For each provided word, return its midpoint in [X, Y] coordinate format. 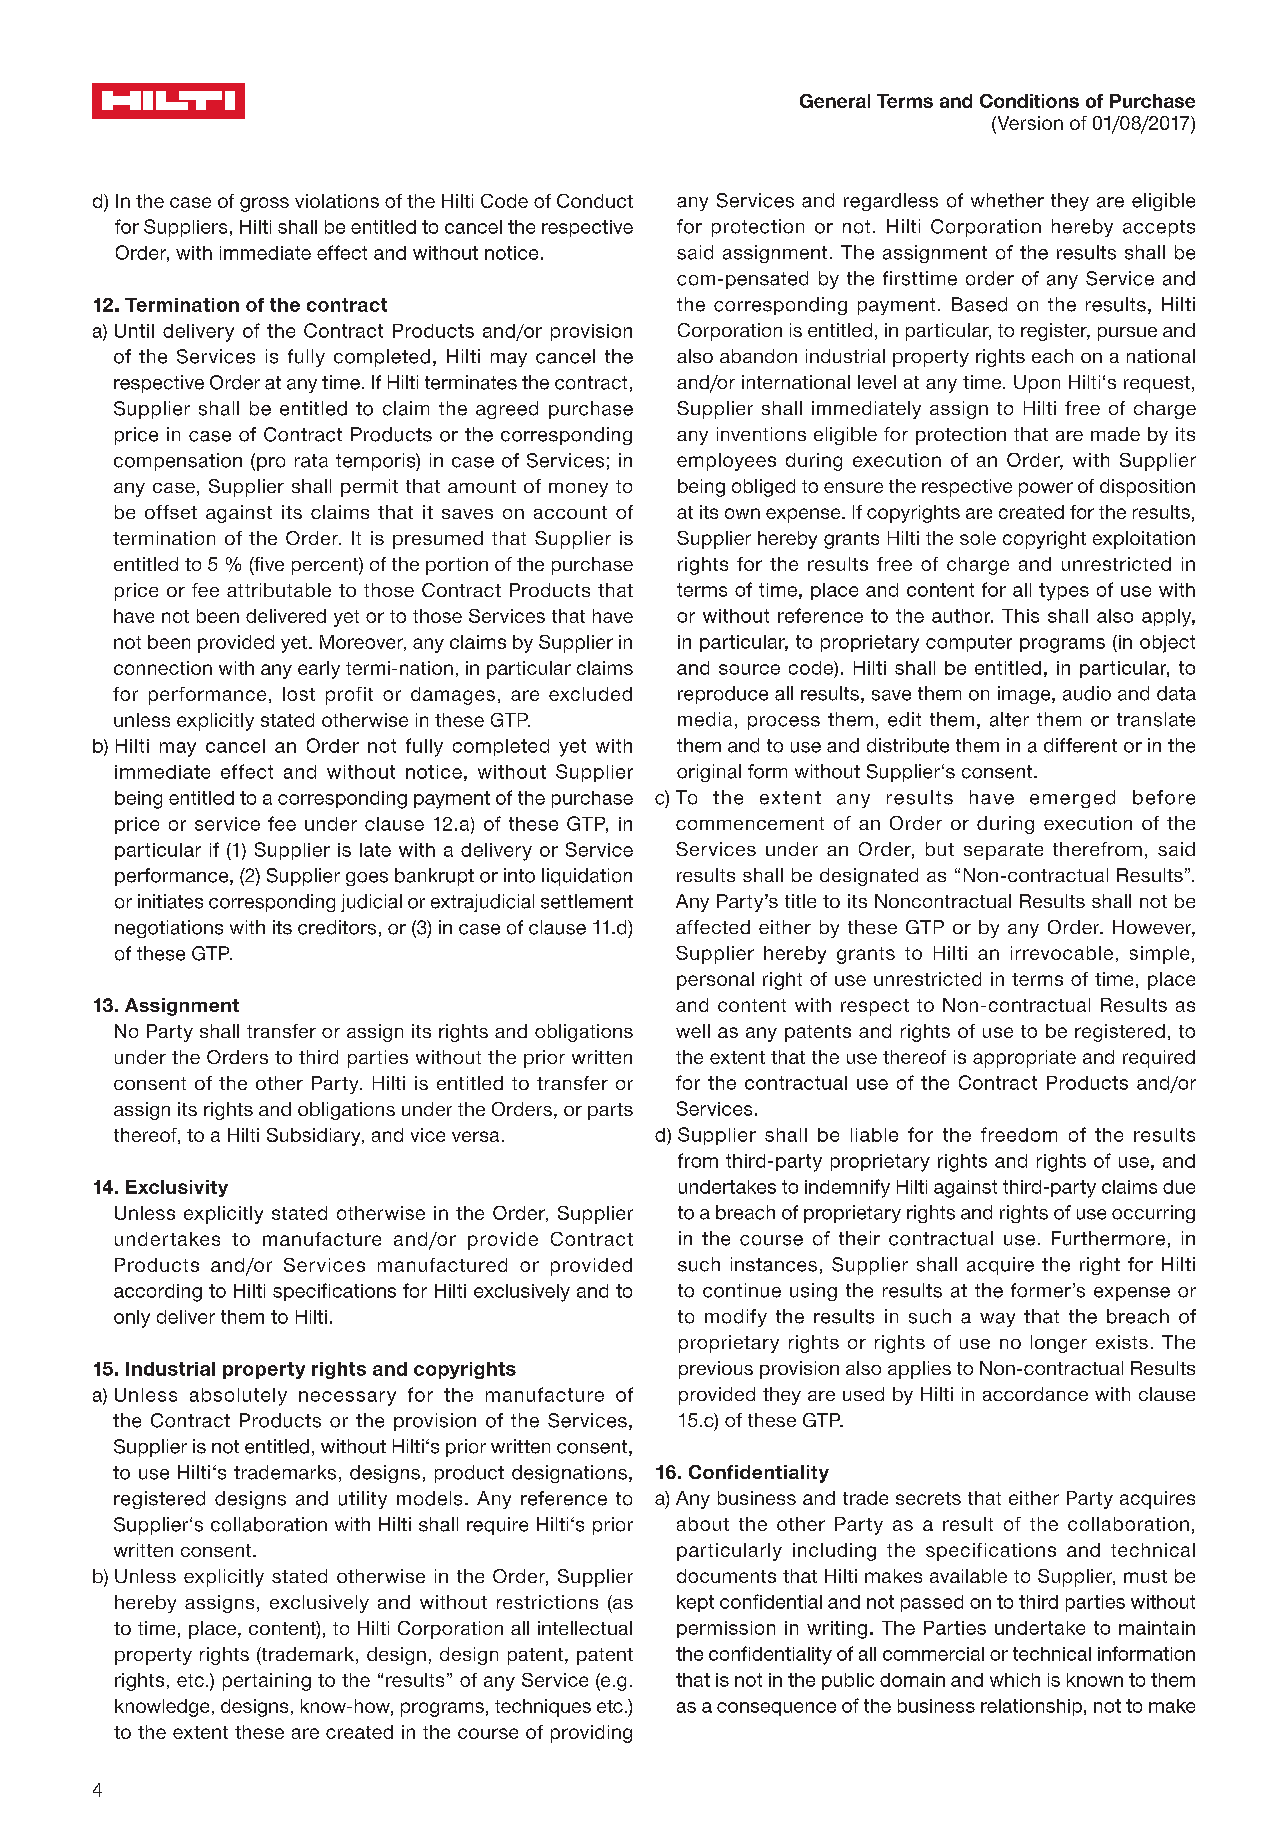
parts [610, 1111]
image [1025, 695]
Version [1029, 124]
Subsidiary [315, 1137]
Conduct [595, 201]
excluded [590, 694]
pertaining [267, 1682]
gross [264, 204]
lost [299, 694]
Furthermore [1108, 1238]
